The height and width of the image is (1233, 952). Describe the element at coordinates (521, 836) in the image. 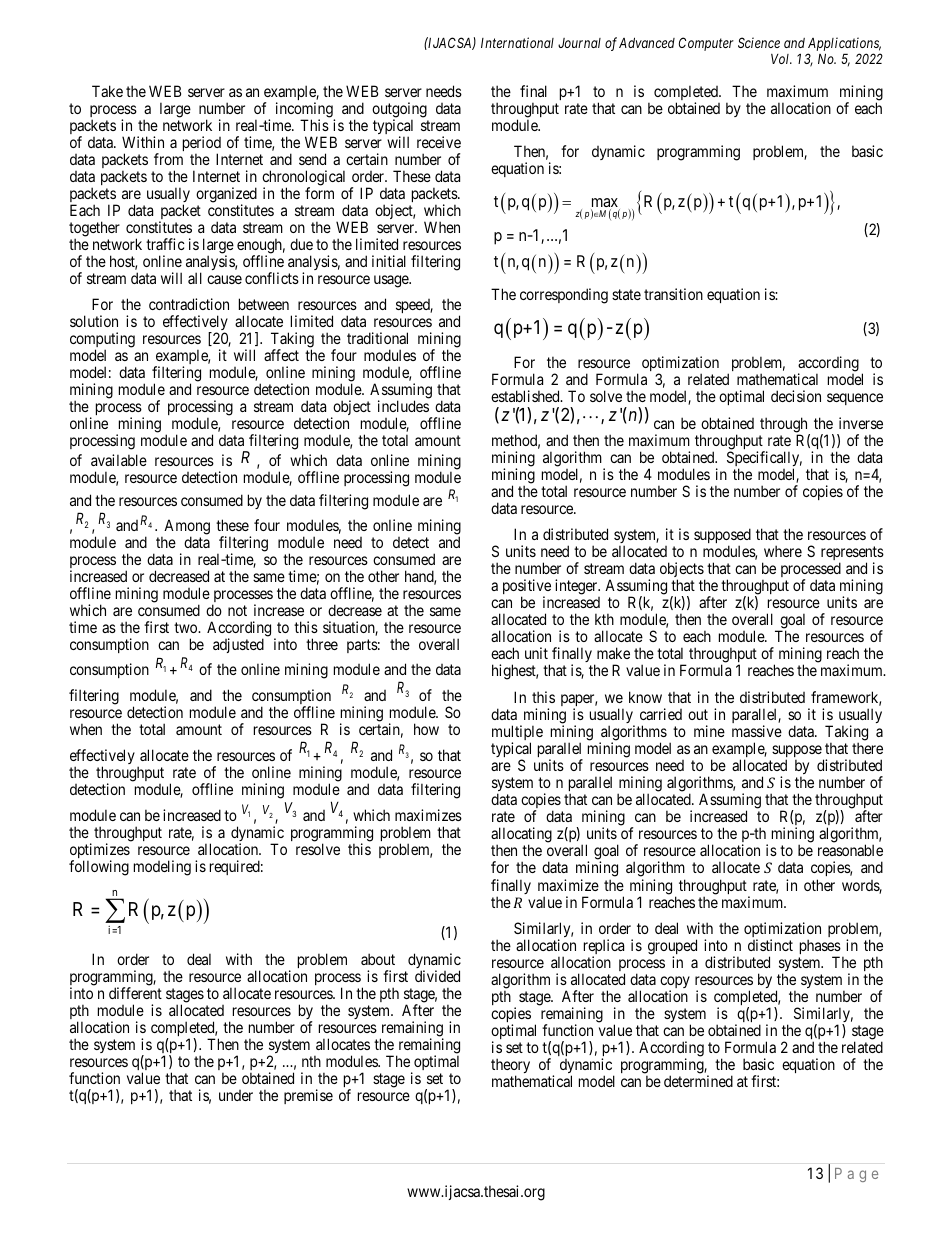

I see `allocating` at that location.
